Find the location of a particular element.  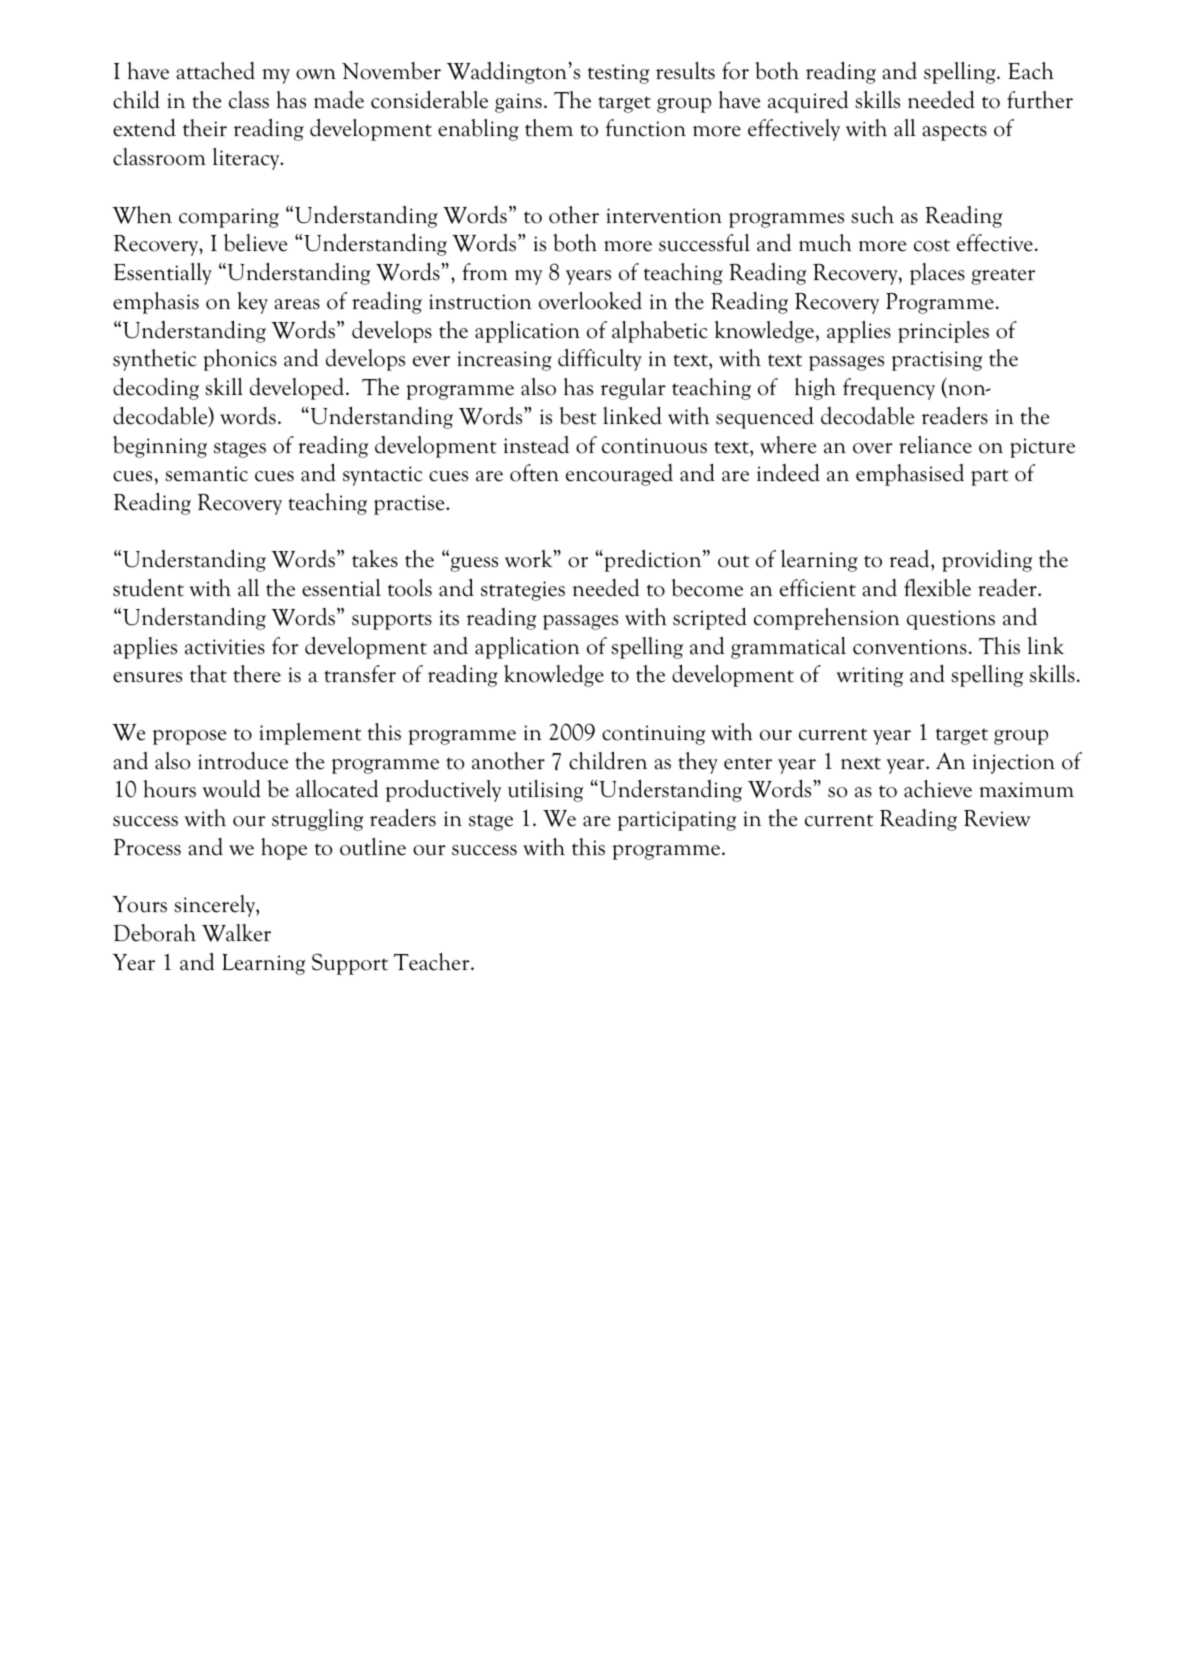

testing is located at coordinates (618, 74).
